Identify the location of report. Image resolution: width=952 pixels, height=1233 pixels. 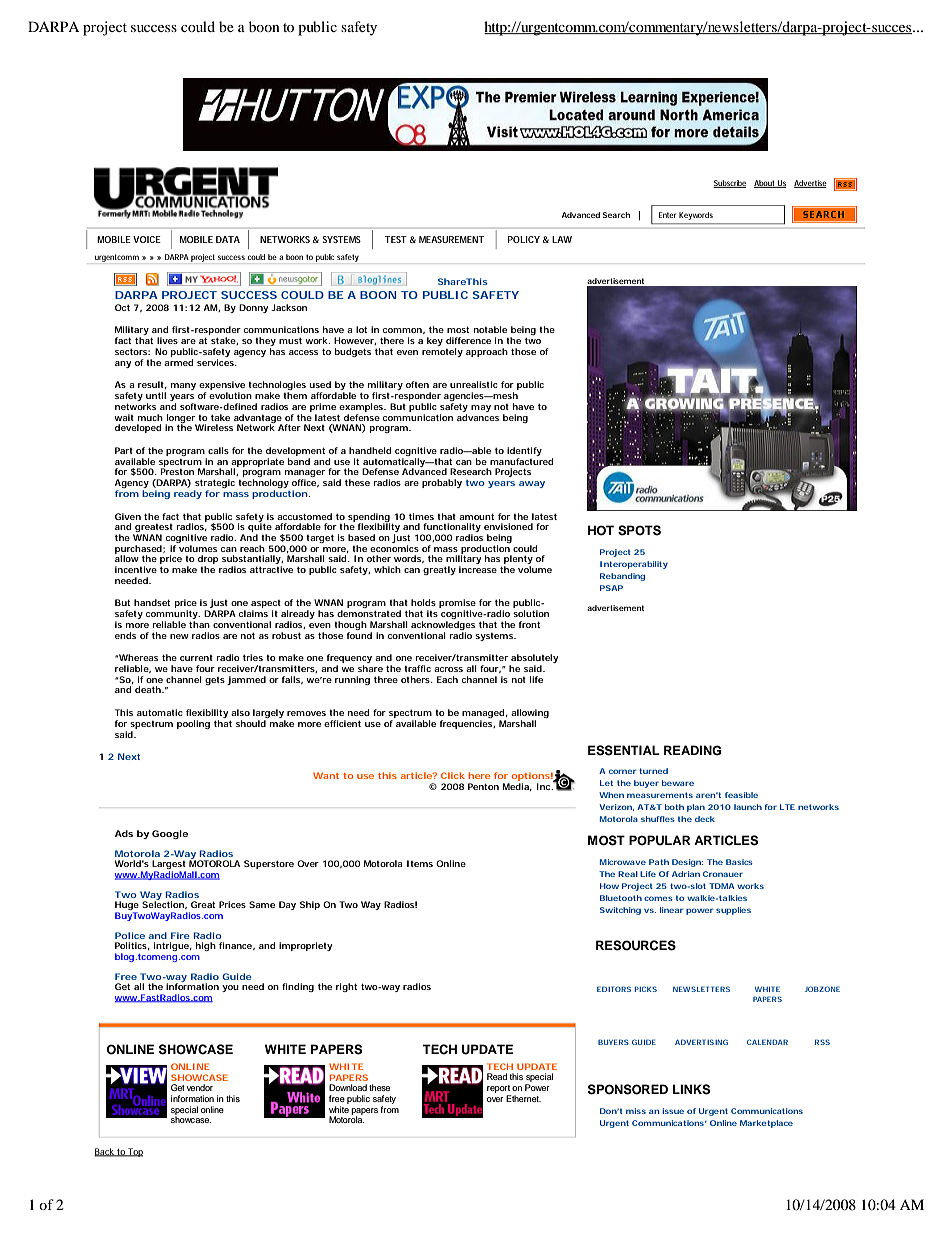
(498, 1089).
